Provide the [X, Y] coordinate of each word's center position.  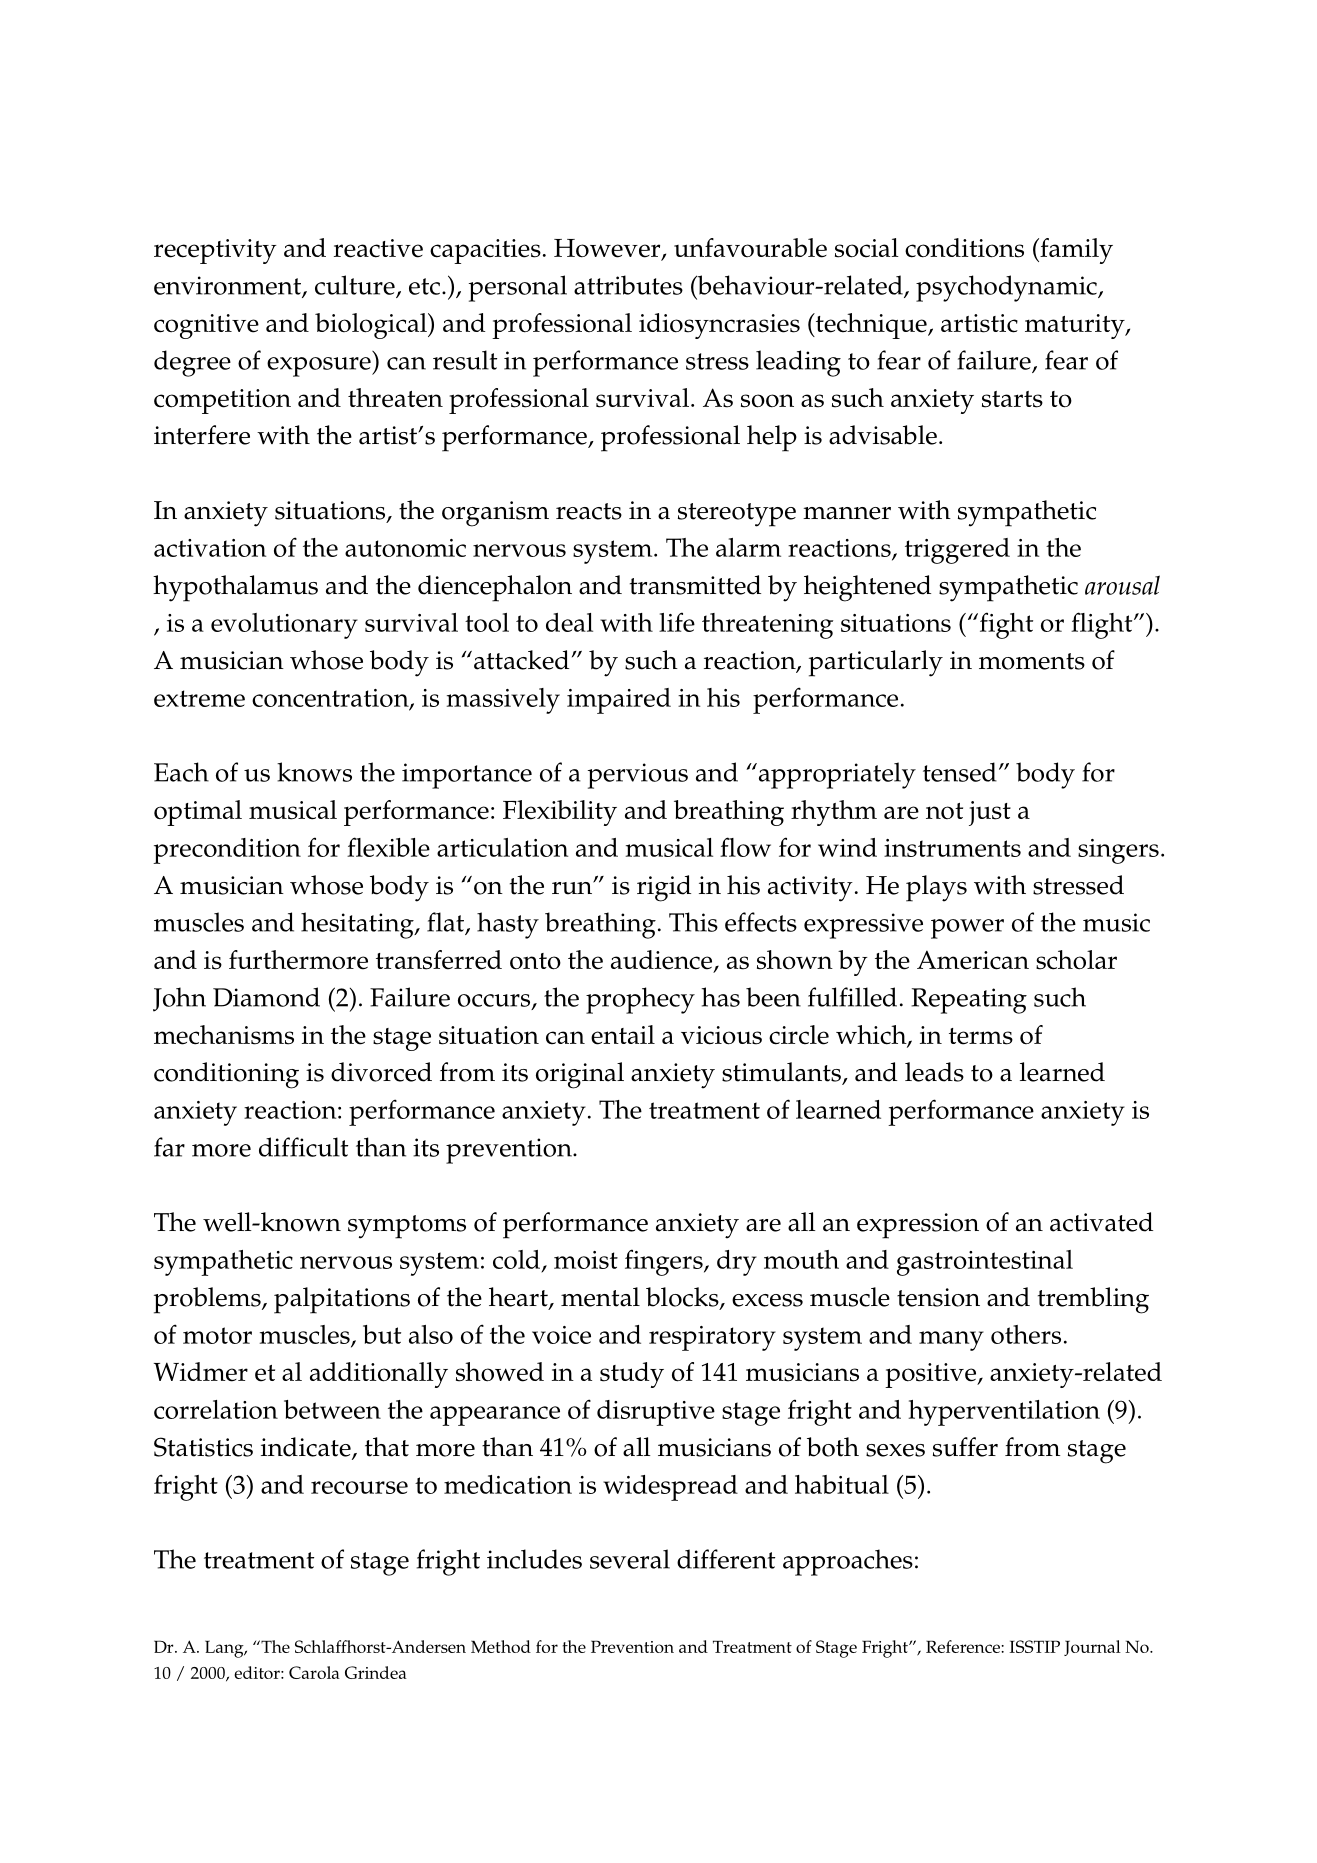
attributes [628, 285]
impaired [619, 701]
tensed [960, 772]
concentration [331, 699]
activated [1101, 1222]
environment [228, 286]
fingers [665, 1262]
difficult [303, 1147]
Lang [225, 1649]
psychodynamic [1007, 288]
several [630, 1559]
